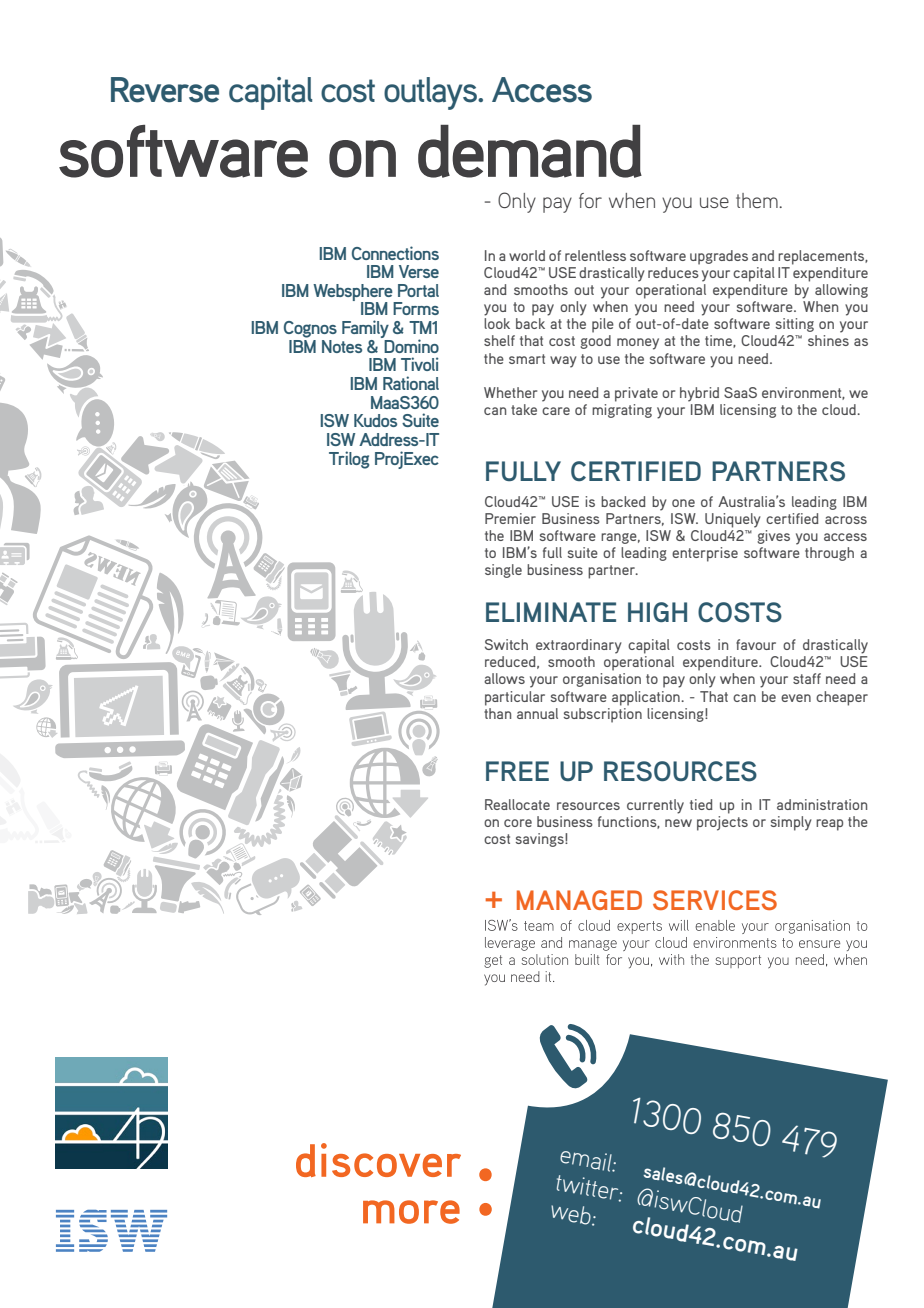 The width and height of the screenshot is (924, 1308). Describe the element at coordinates (431, 93) in the screenshot. I see `outlays` at that location.
